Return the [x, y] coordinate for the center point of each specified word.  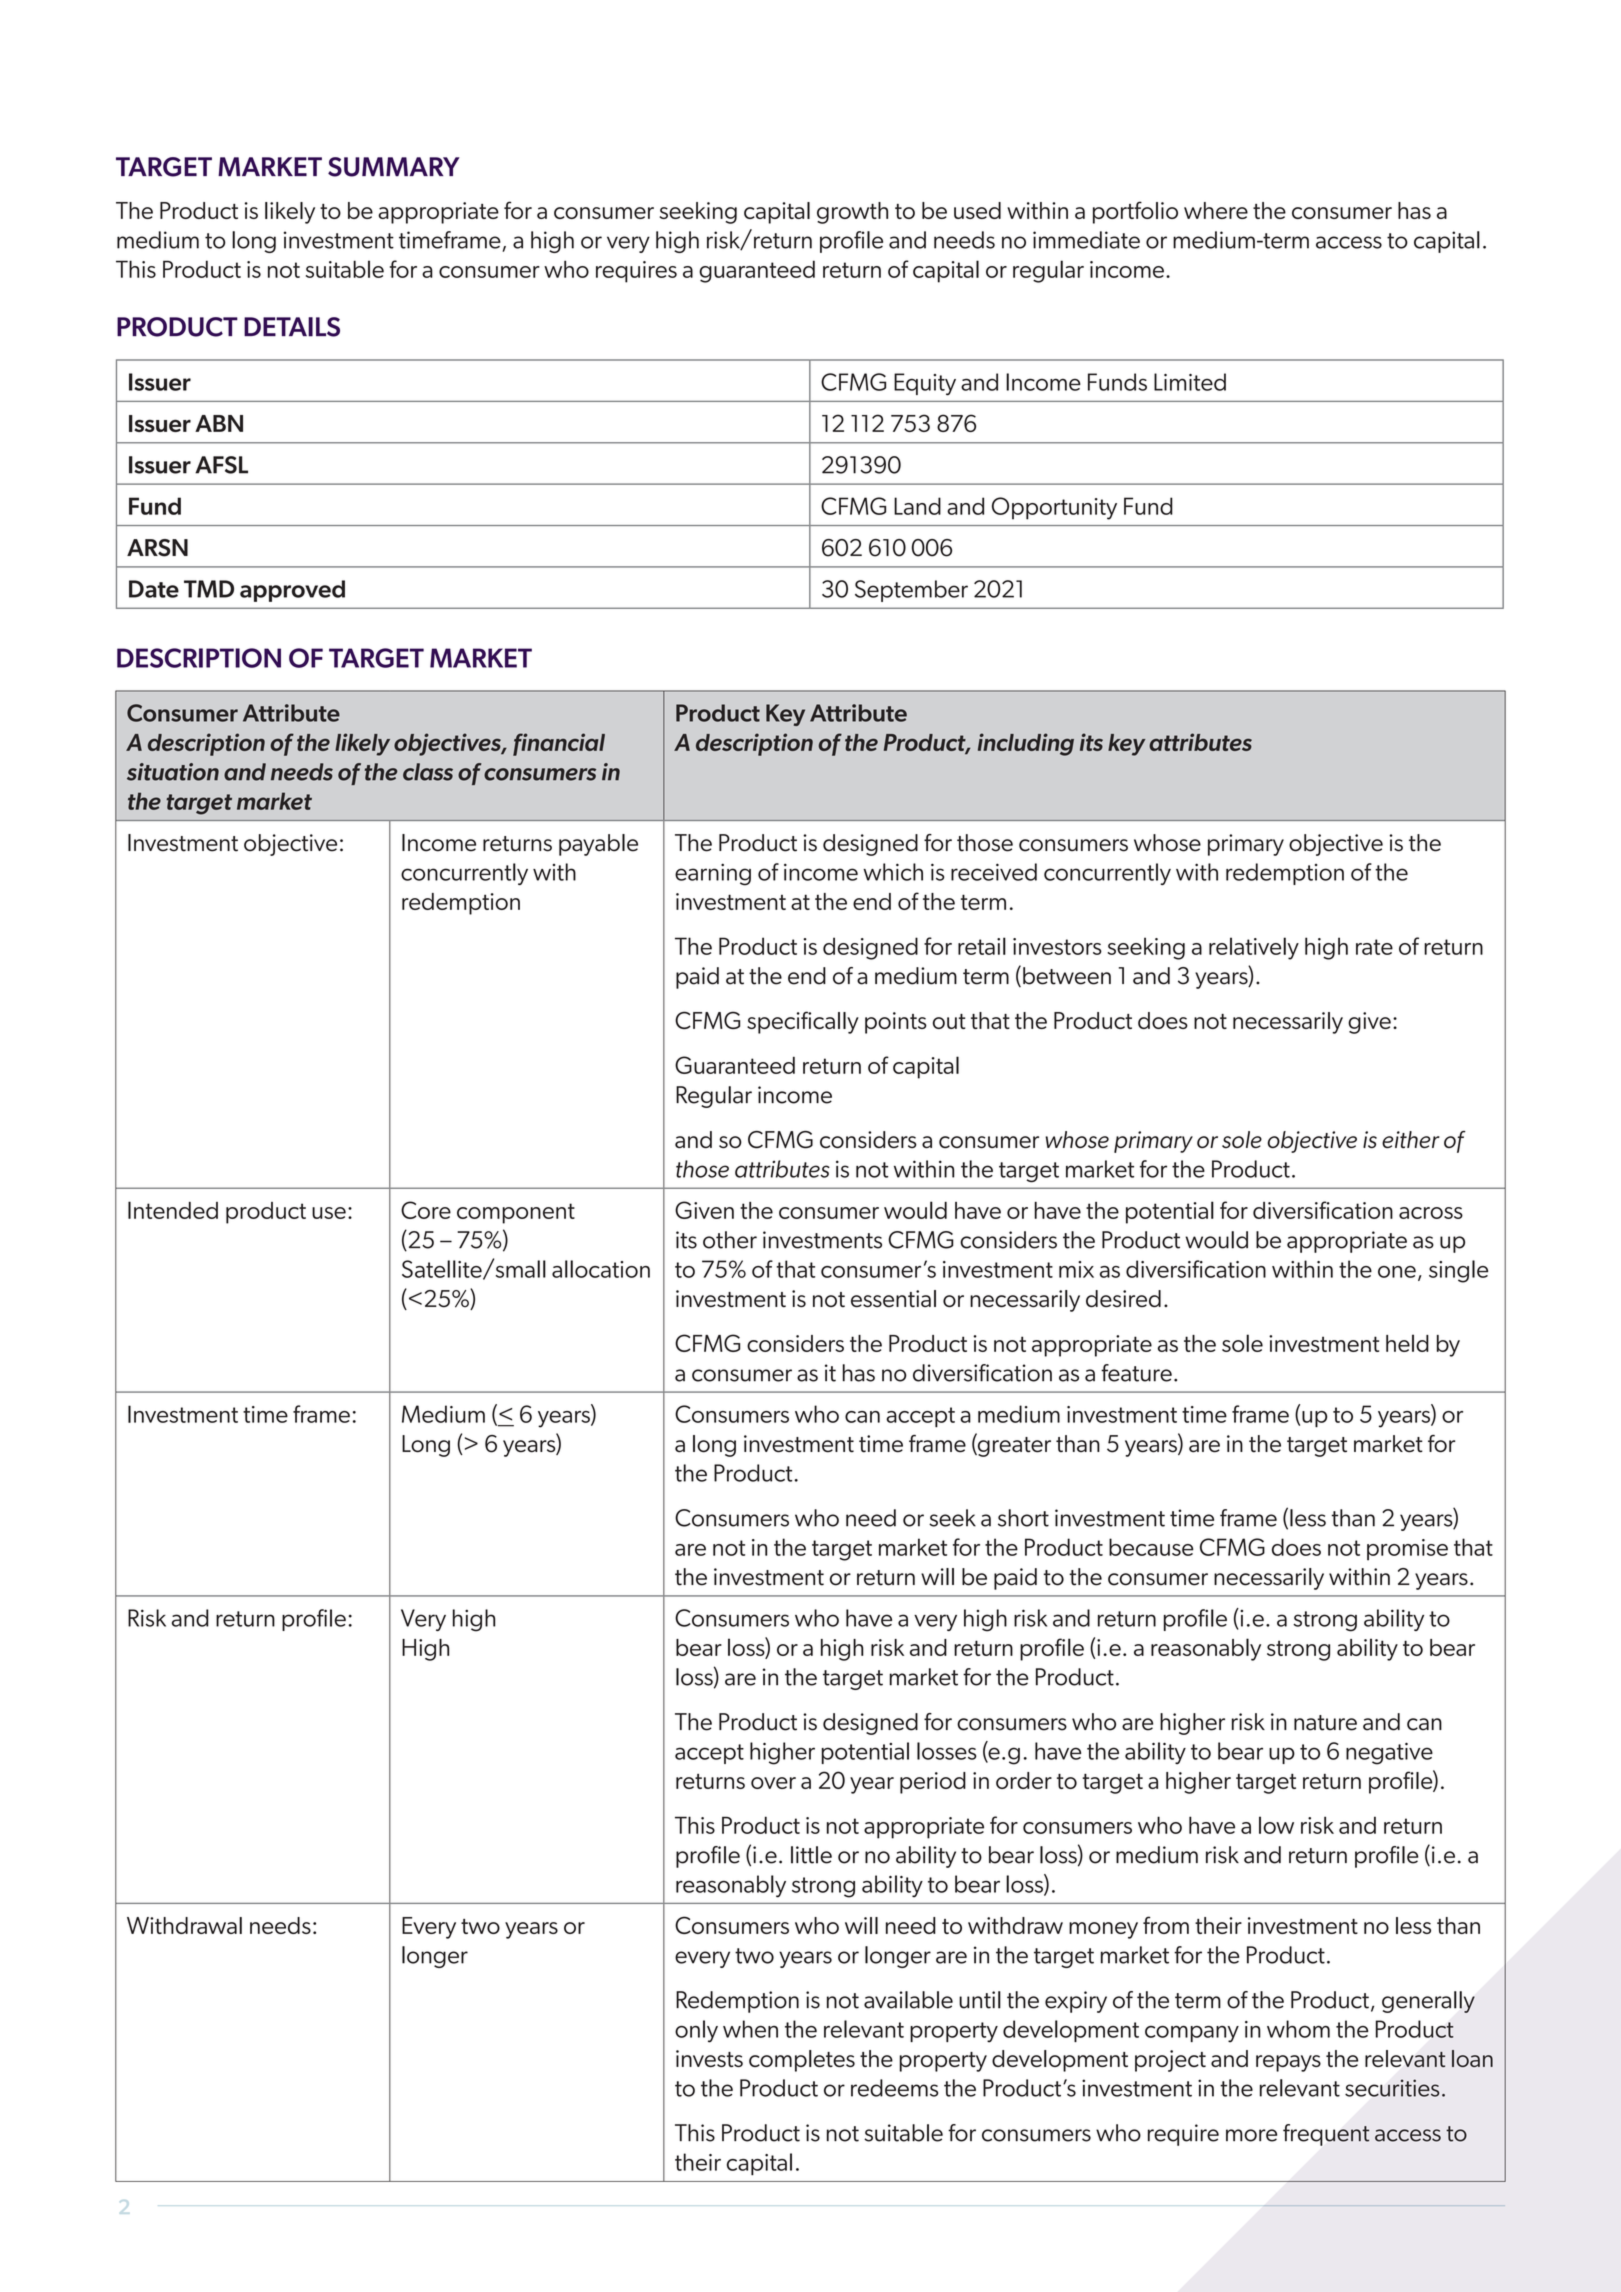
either [1411, 1140]
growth [852, 213]
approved [292, 591]
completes [802, 2061]
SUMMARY [394, 167]
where [1216, 210]
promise [1407, 1550]
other [730, 1240]
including [1026, 744]
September [911, 591]
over [773, 1783]
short [1023, 1518]
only [696, 2031]
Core [426, 1210]
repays [1288, 2063]
